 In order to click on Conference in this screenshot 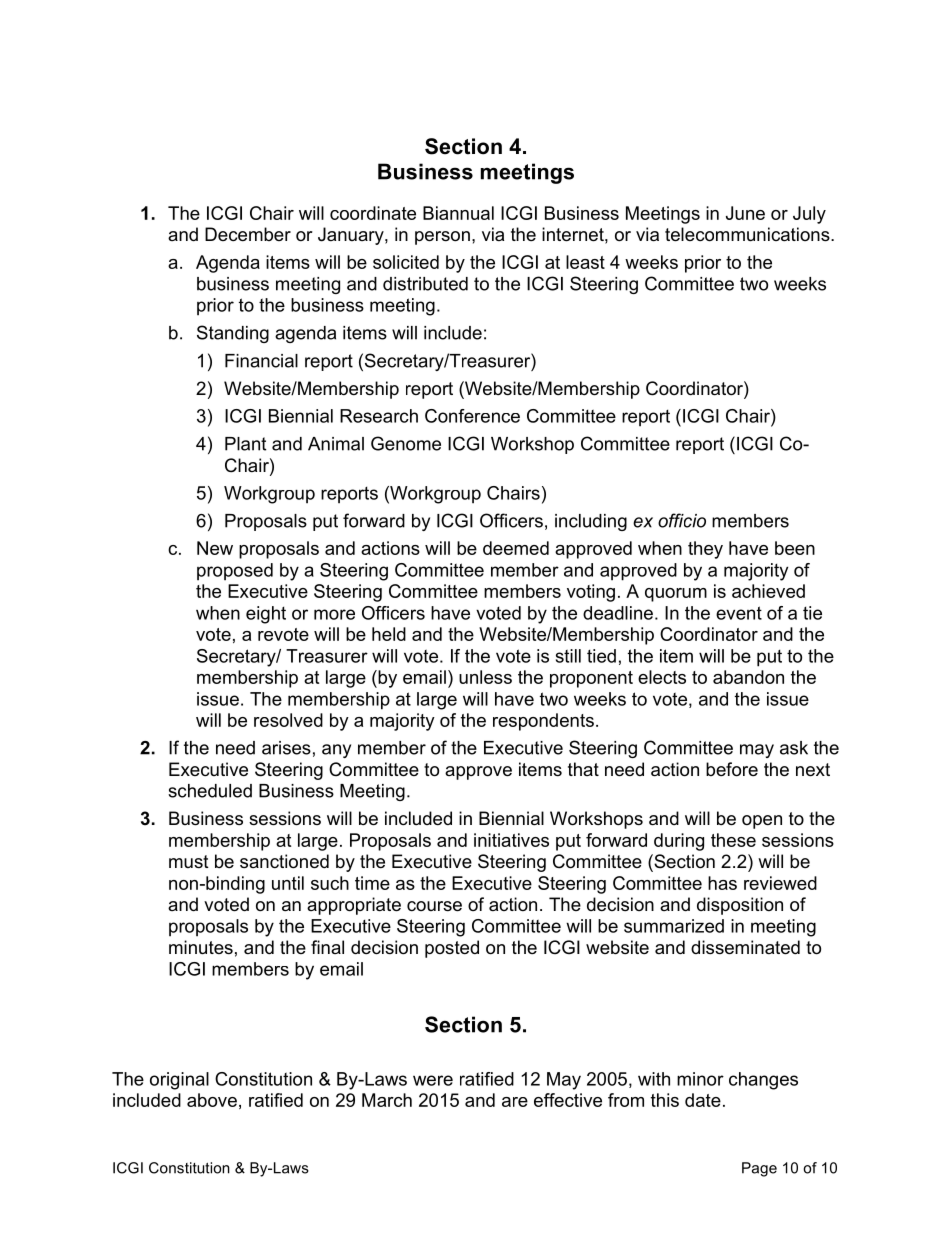, I will do `click(472, 416)`.
